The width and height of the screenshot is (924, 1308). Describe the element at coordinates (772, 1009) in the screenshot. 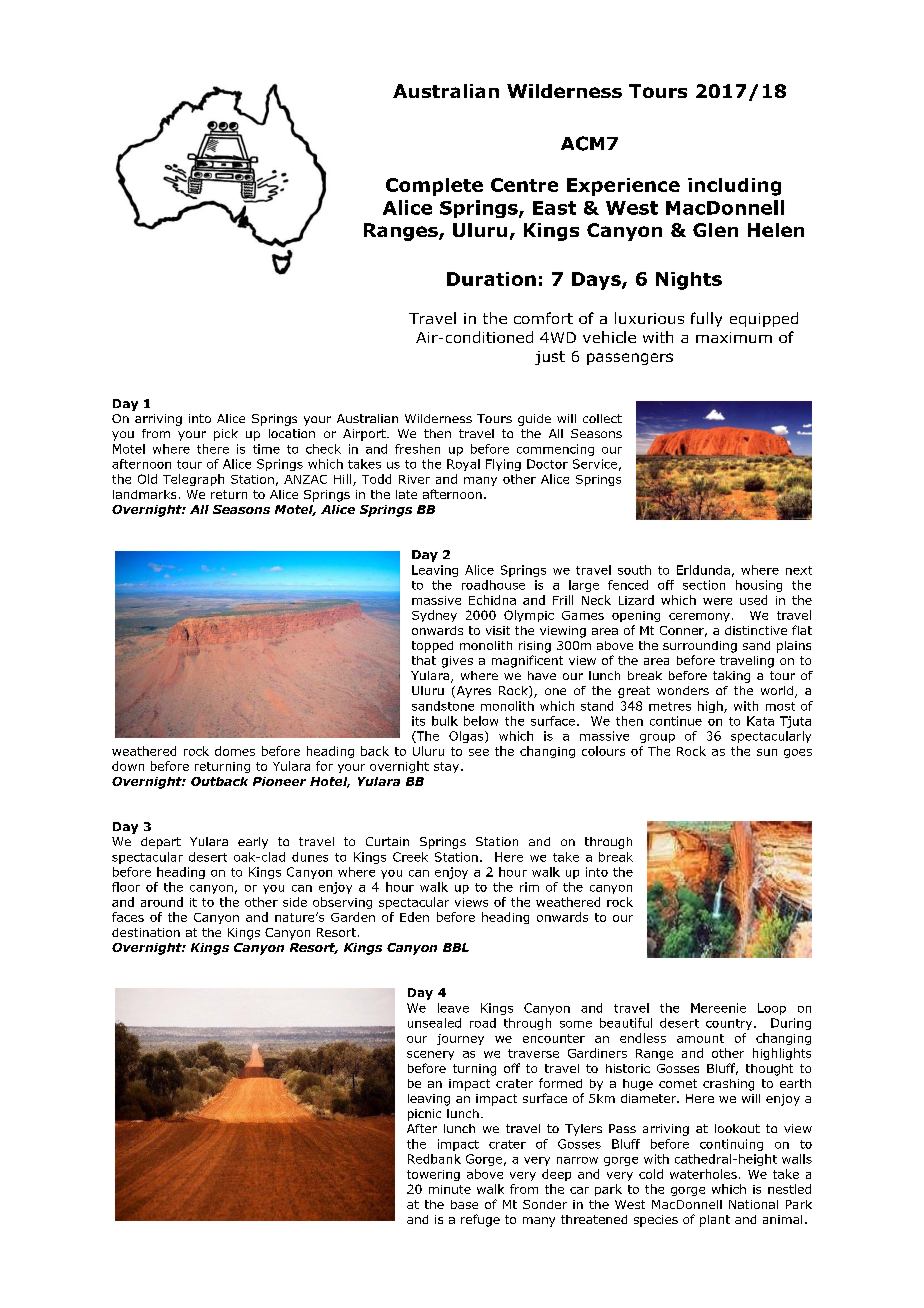

I see `Loop` at that location.
